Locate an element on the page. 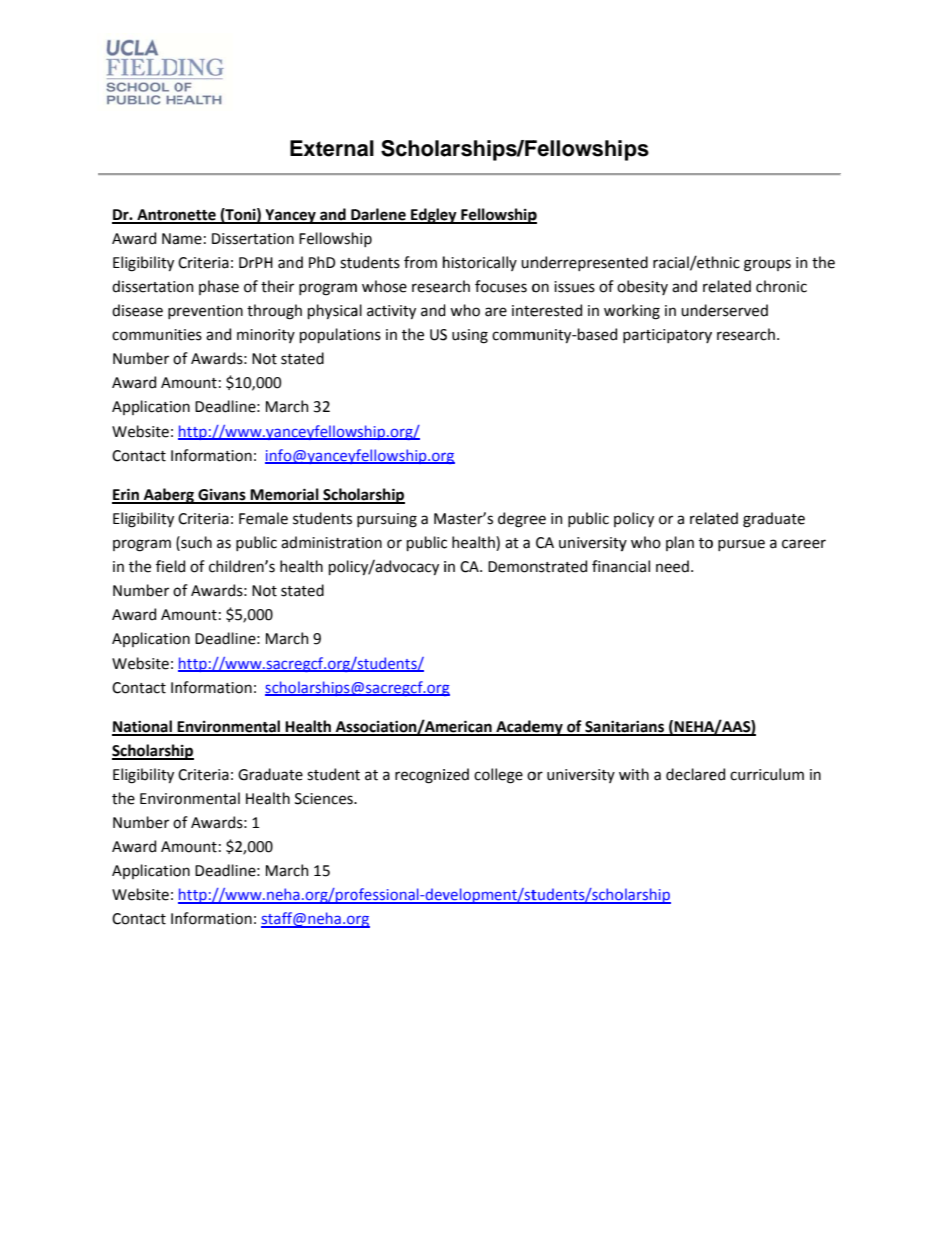  rela is located at coordinates (703, 518).
